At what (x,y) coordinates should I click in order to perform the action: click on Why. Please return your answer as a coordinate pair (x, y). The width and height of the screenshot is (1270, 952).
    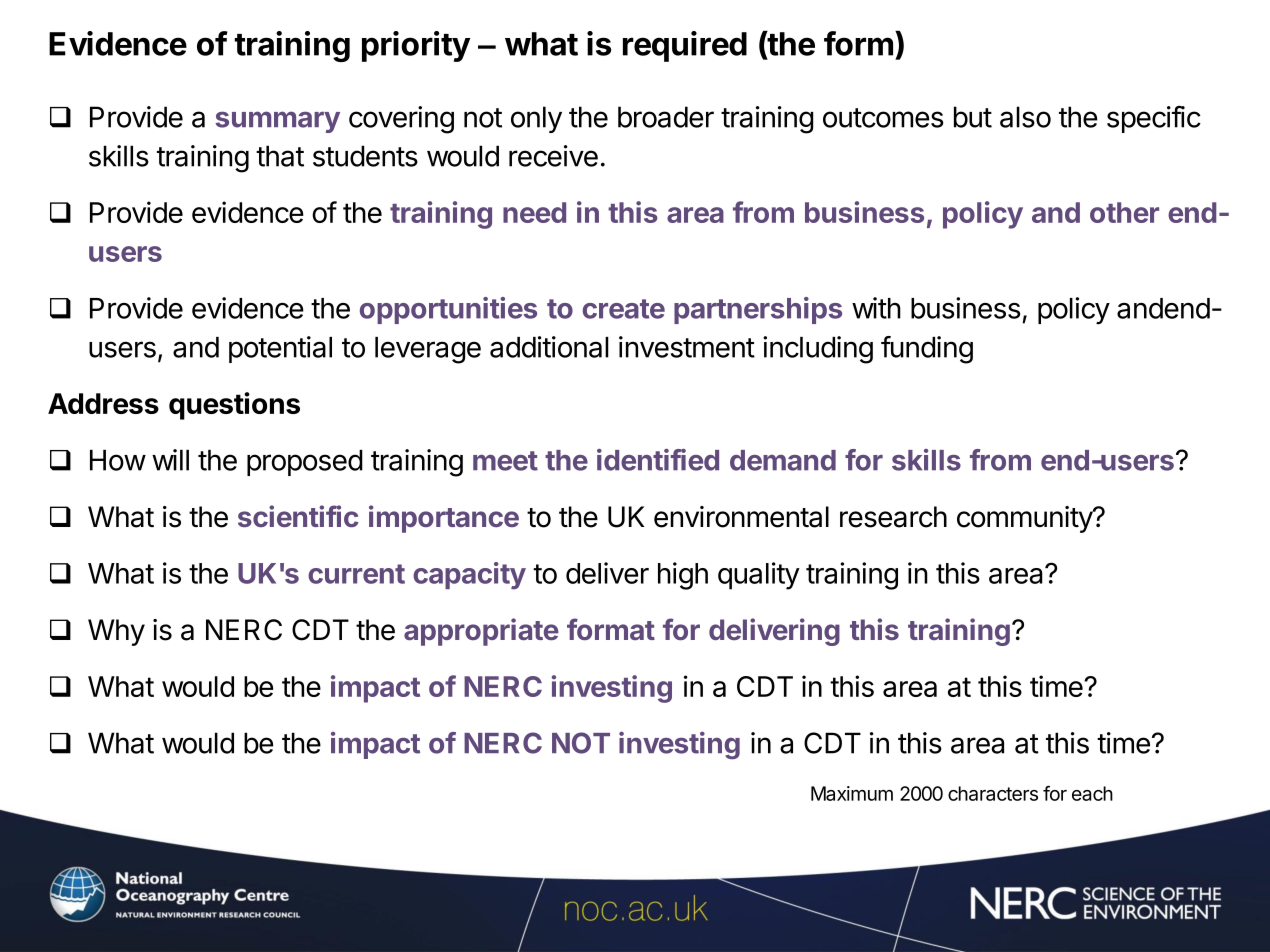
    Looking at the image, I should click on (116, 632).
